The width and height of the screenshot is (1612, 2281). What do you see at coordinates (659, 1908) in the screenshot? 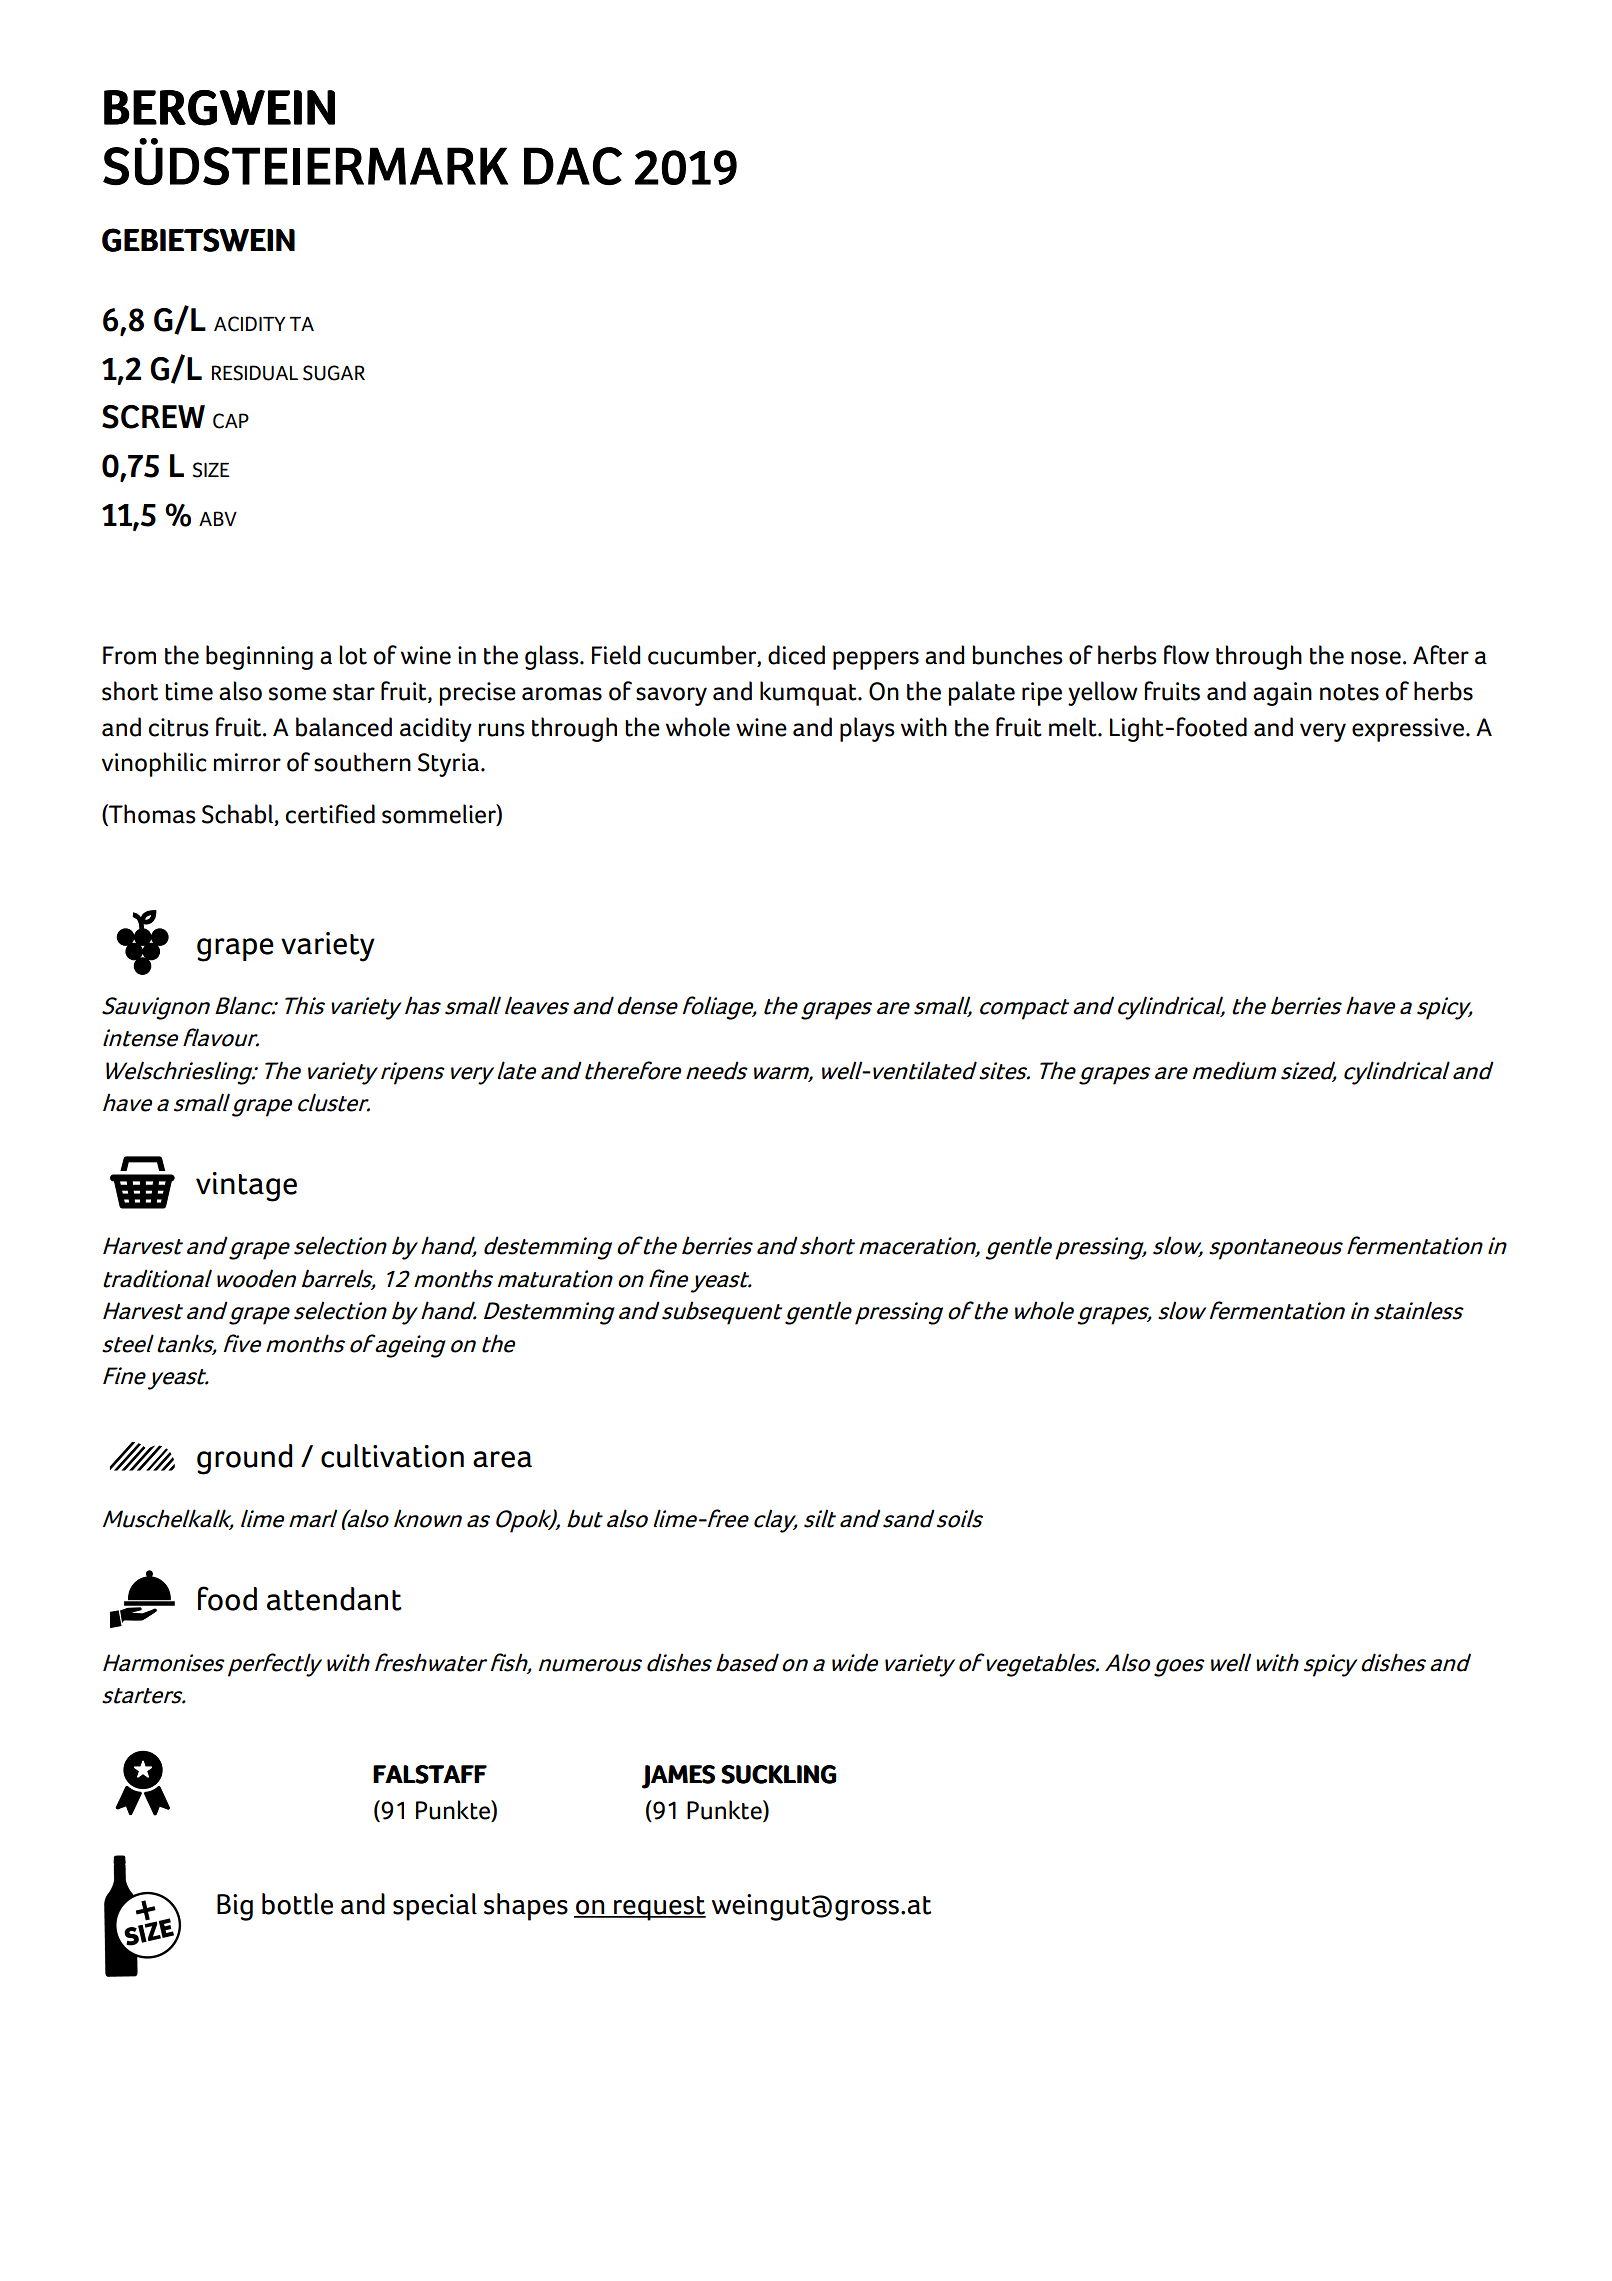
I see `request` at bounding box center [659, 1908].
